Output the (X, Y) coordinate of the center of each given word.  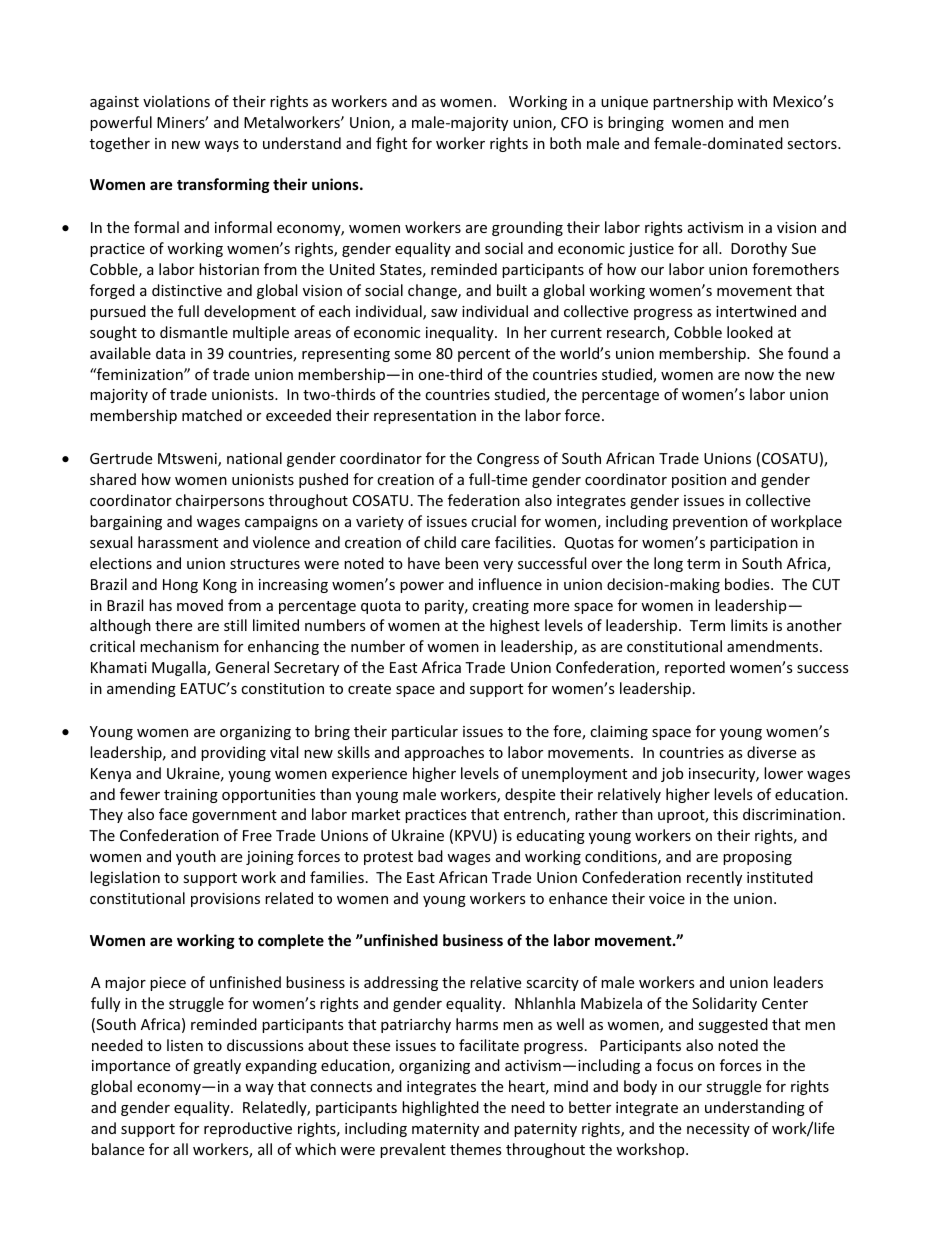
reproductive (248, 1129)
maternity (445, 1130)
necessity (718, 1130)
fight (391, 144)
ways (221, 146)
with (752, 101)
